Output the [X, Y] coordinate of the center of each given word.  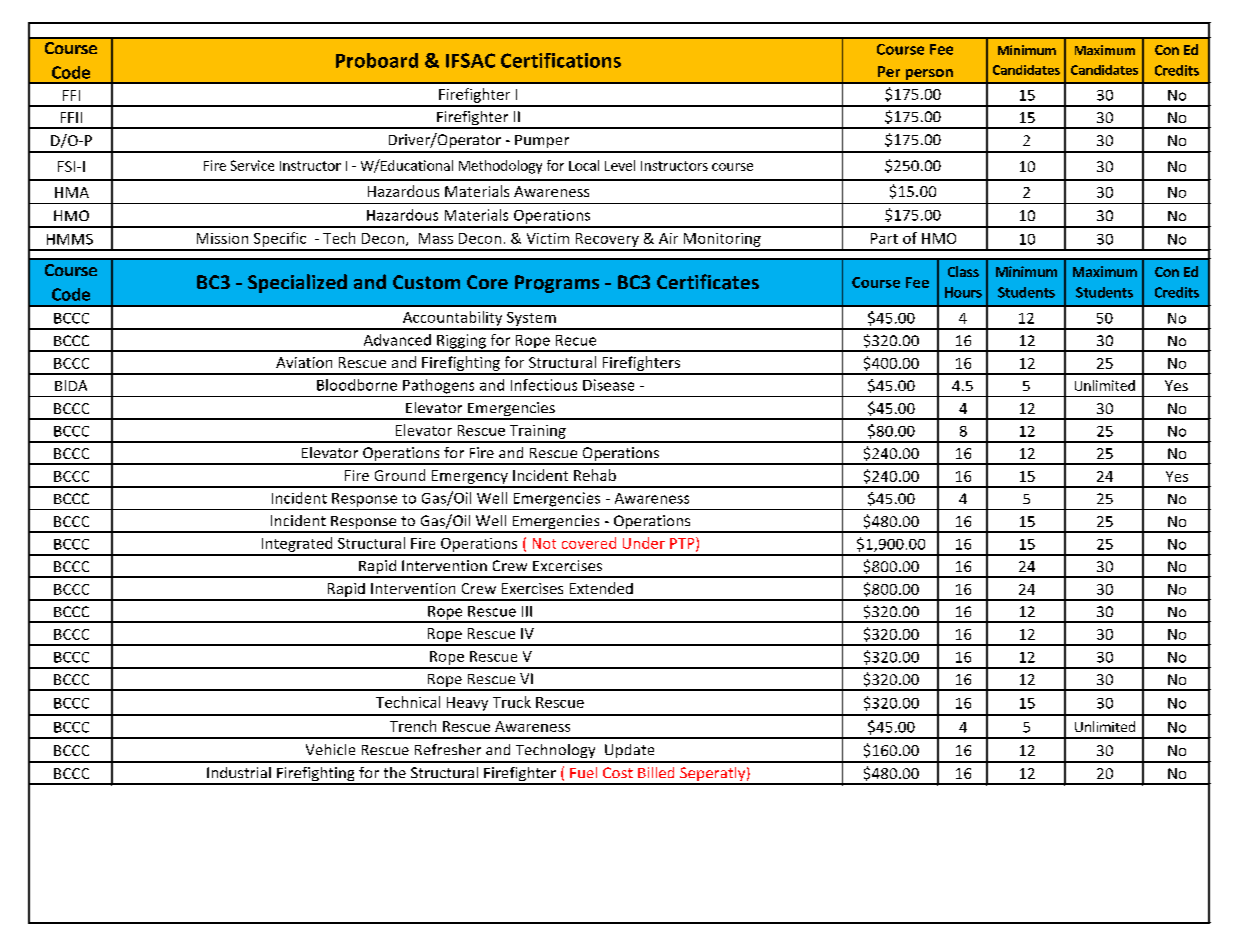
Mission [222, 238]
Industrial [239, 772]
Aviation [304, 362]
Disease [608, 385]
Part [884, 238]
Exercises [532, 588]
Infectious [544, 385]
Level [620, 165]
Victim [548, 238]
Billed [656, 772]
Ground [400, 475]
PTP [683, 544]
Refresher [448, 749]
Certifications [561, 60]
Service [252, 165]
